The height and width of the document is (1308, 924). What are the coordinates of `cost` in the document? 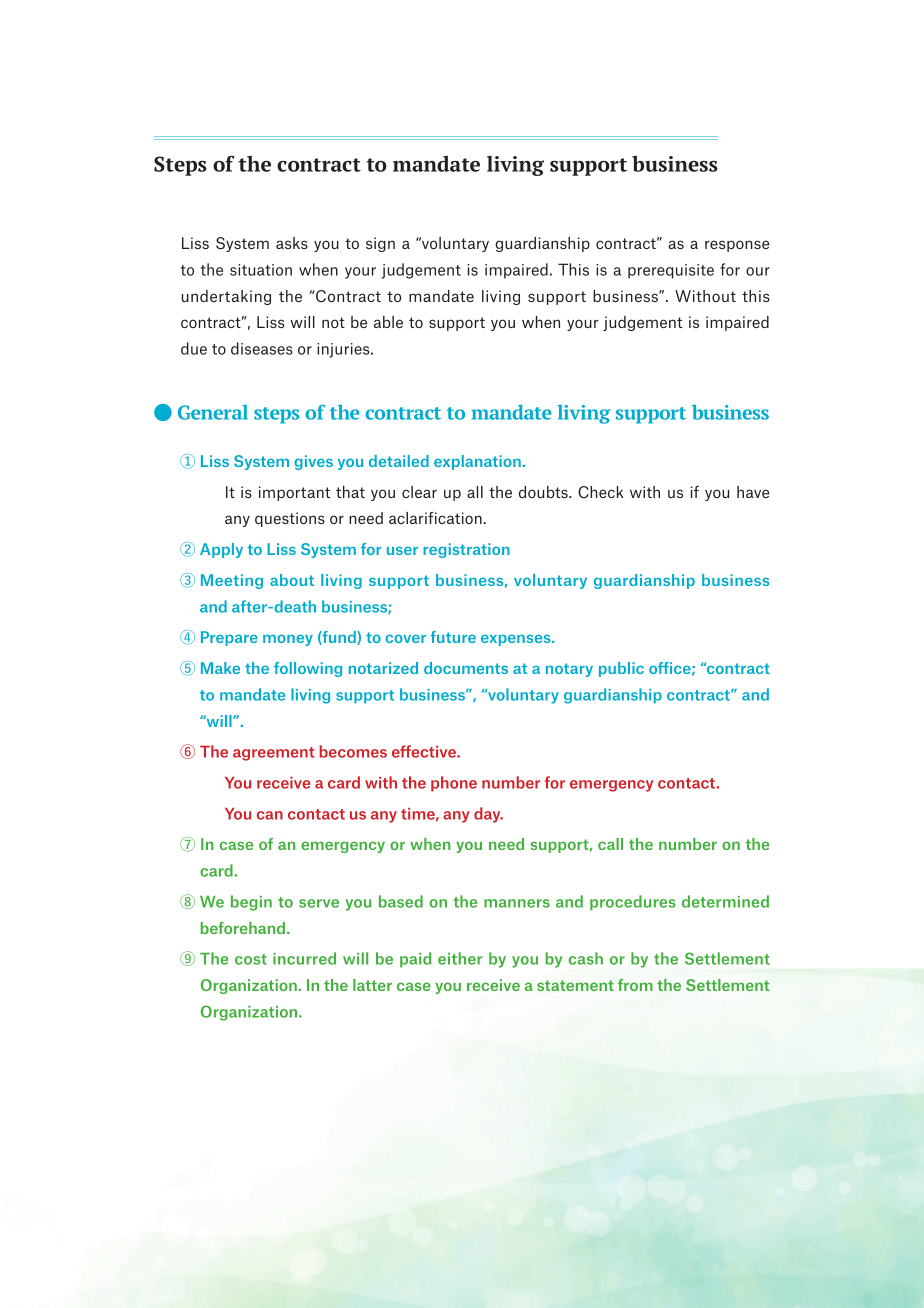 It's located at (251, 959).
